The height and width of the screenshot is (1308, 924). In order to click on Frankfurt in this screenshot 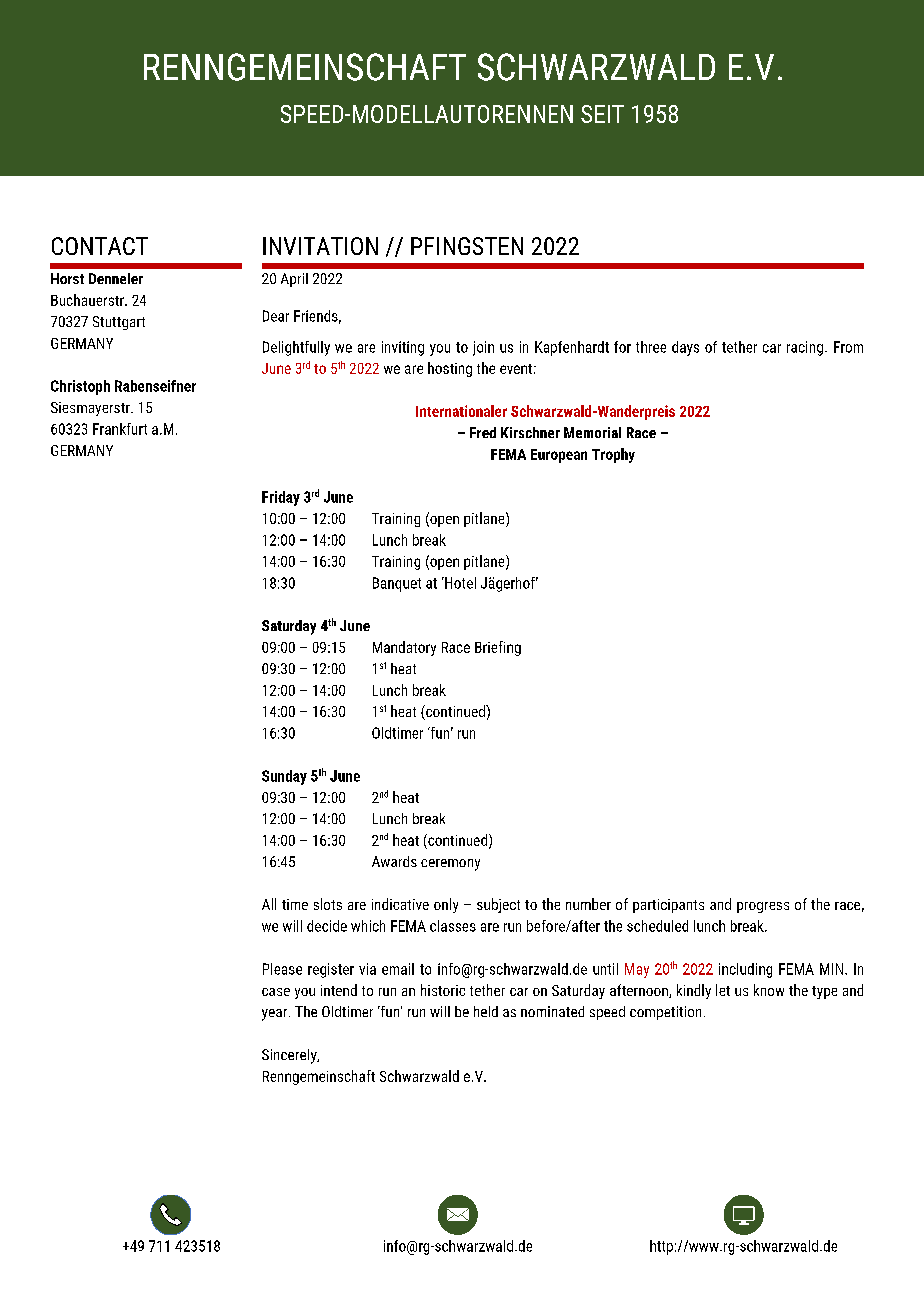, I will do `click(120, 429)`.
